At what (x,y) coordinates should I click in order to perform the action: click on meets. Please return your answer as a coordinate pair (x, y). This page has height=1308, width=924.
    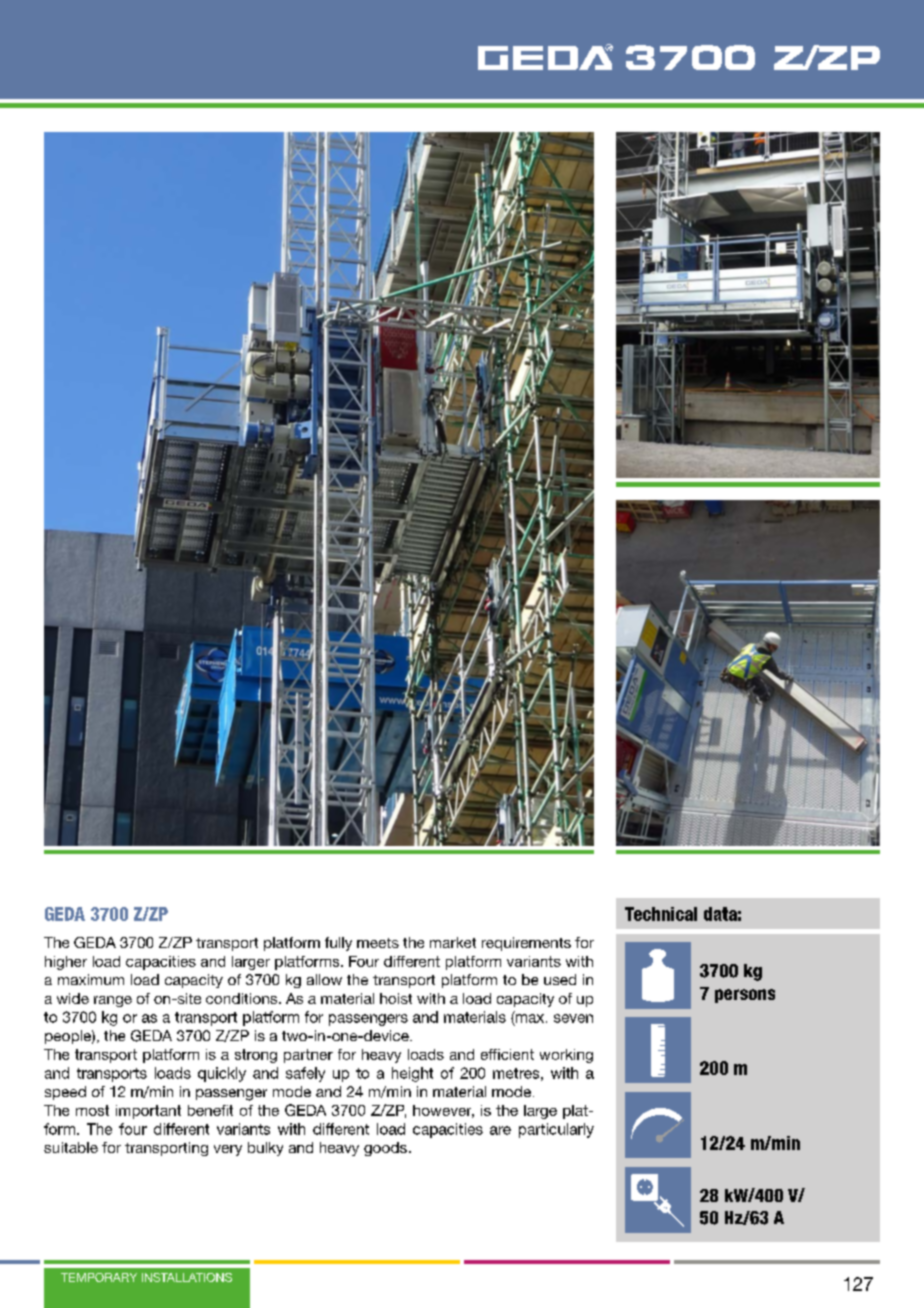
    Looking at the image, I should click on (378, 943).
